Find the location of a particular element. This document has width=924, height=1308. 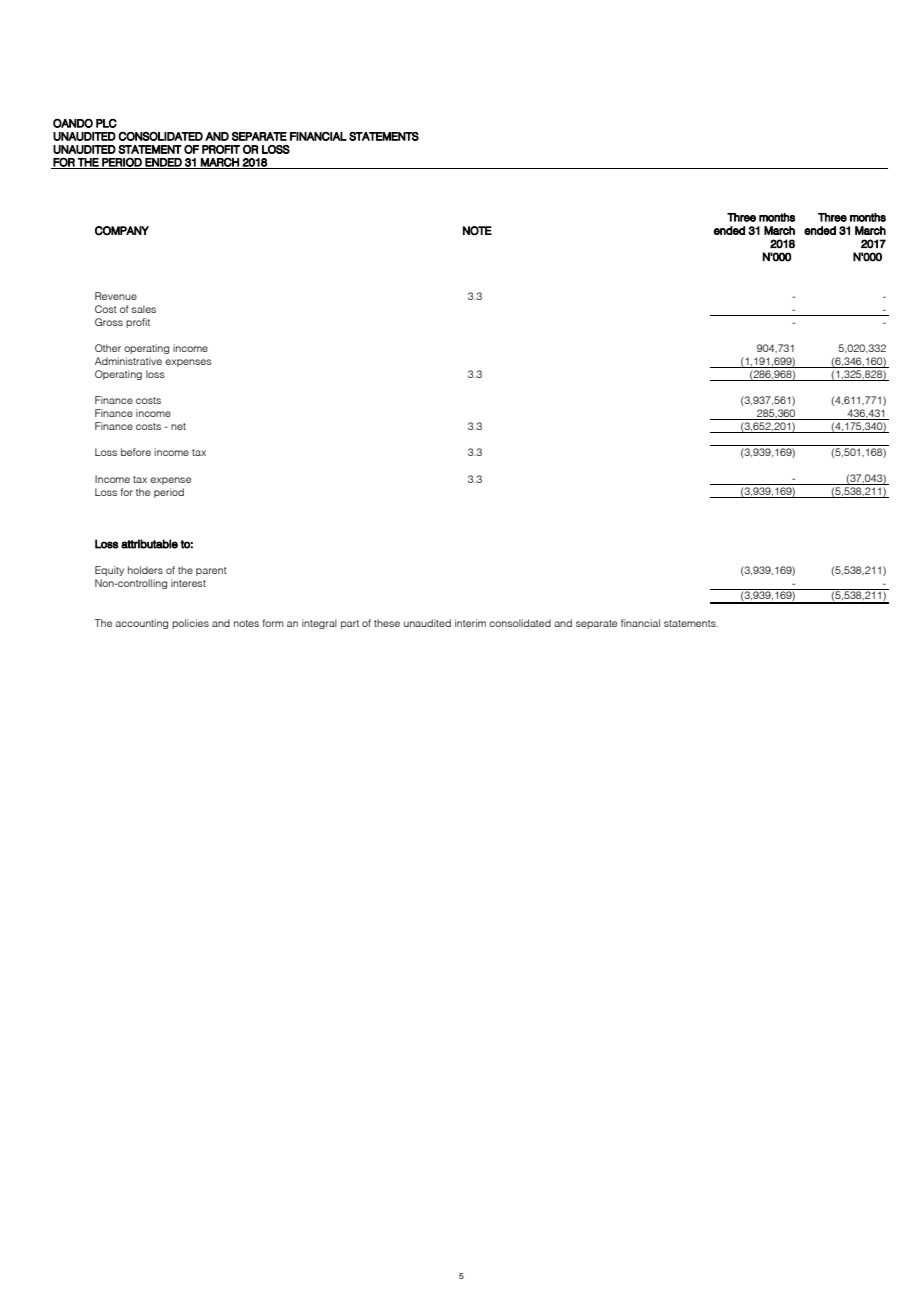

sales is located at coordinates (143, 309).
